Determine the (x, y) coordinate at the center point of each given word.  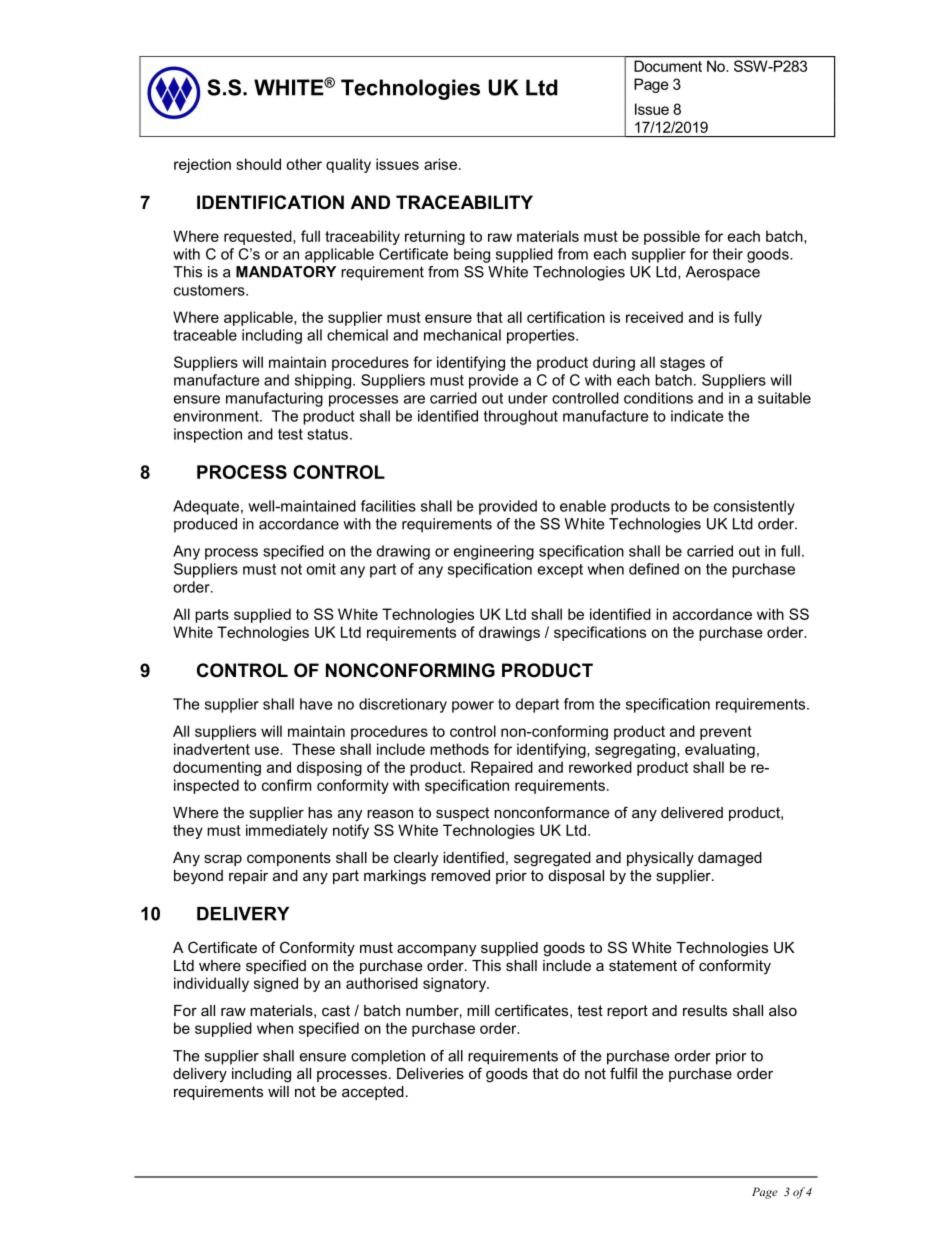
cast (336, 1010)
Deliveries (430, 1073)
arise (440, 164)
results (705, 1010)
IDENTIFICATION (270, 202)
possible (672, 237)
